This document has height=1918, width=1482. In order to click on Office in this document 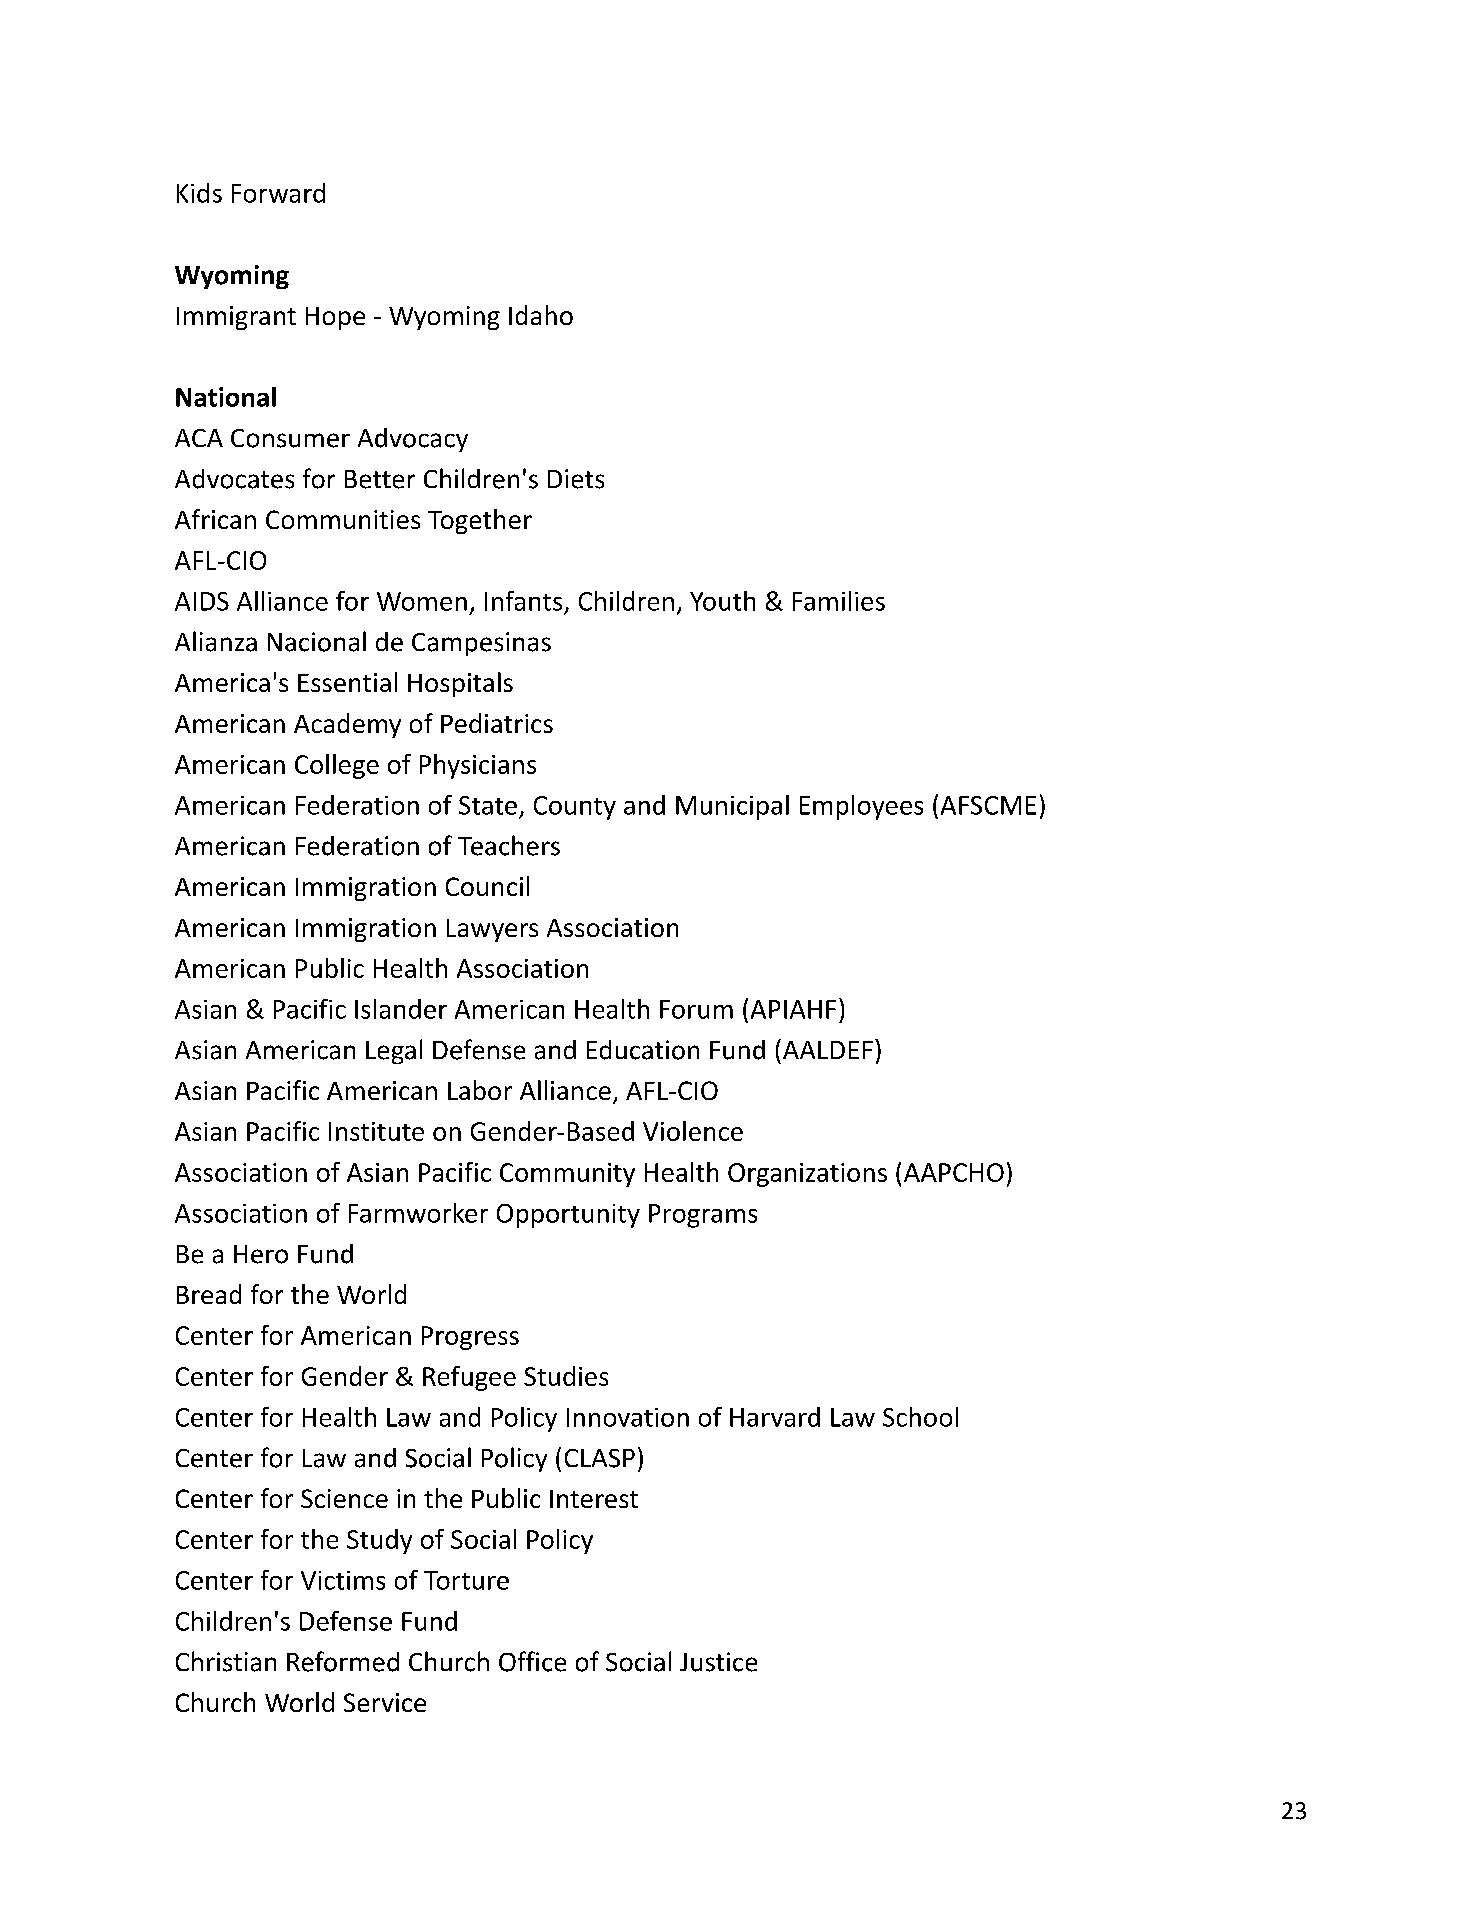, I will do `click(532, 1661)`.
